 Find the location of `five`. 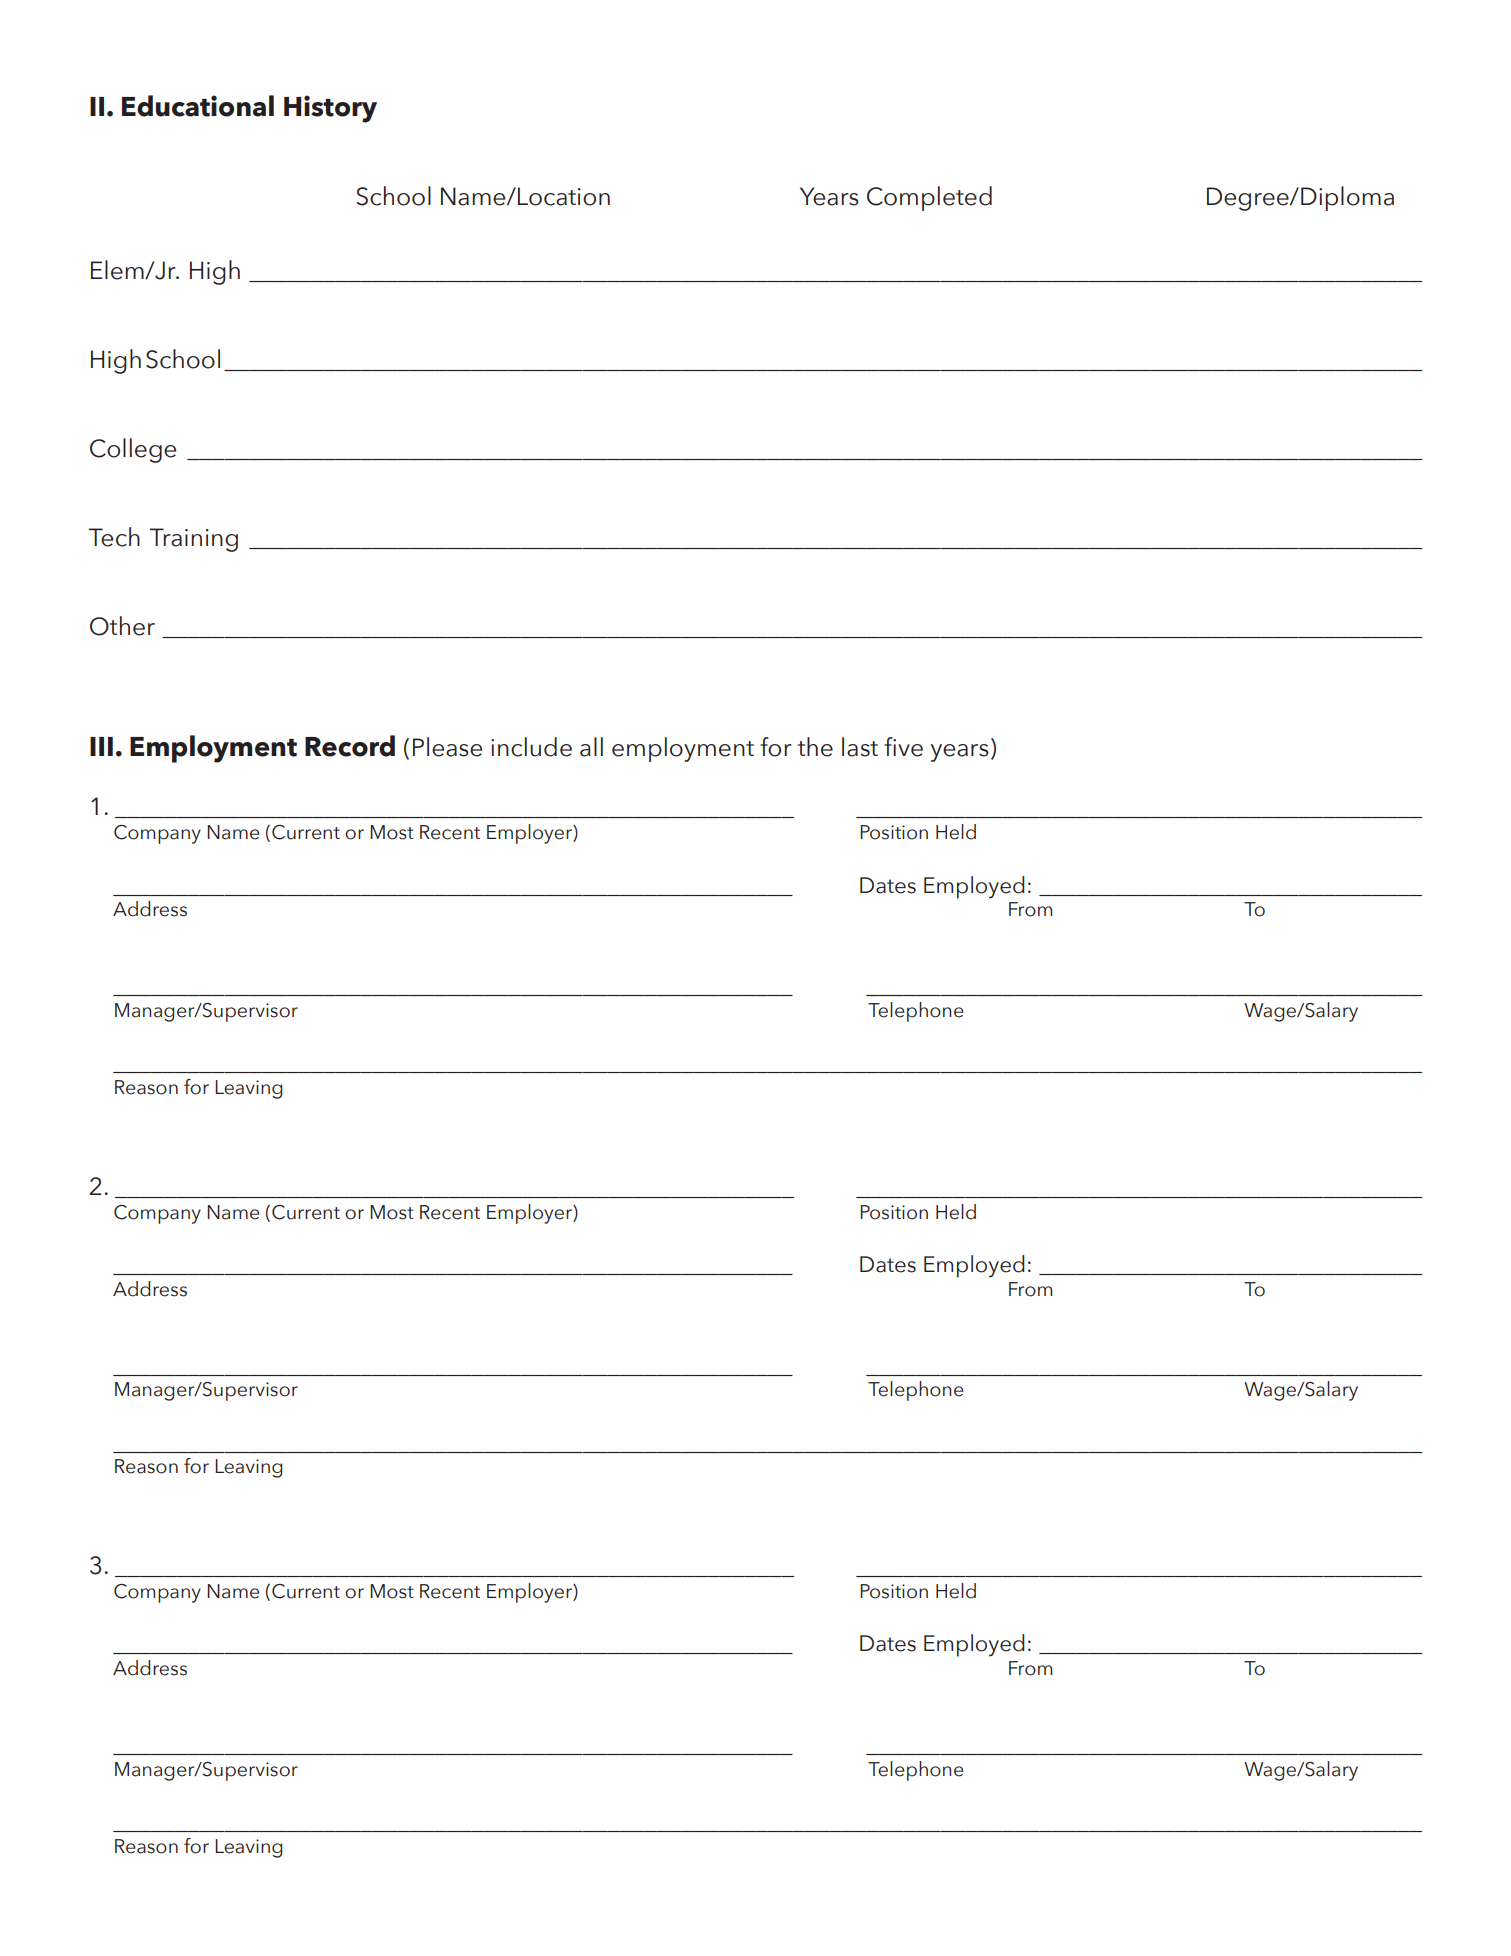

five is located at coordinates (903, 747).
